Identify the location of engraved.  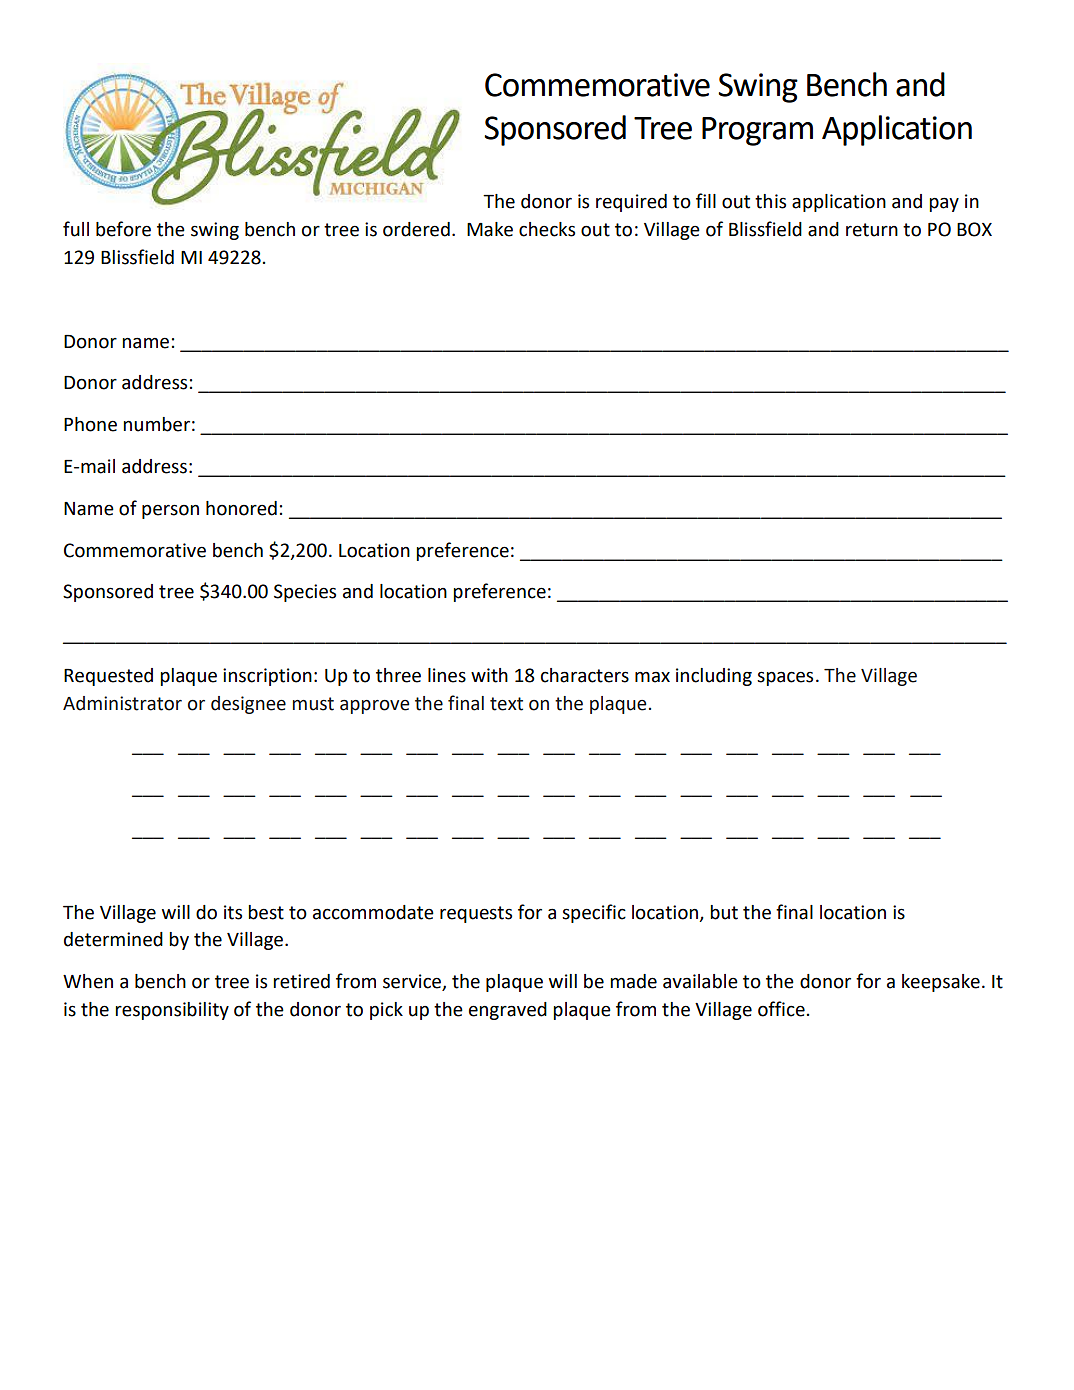
(508, 1011).
